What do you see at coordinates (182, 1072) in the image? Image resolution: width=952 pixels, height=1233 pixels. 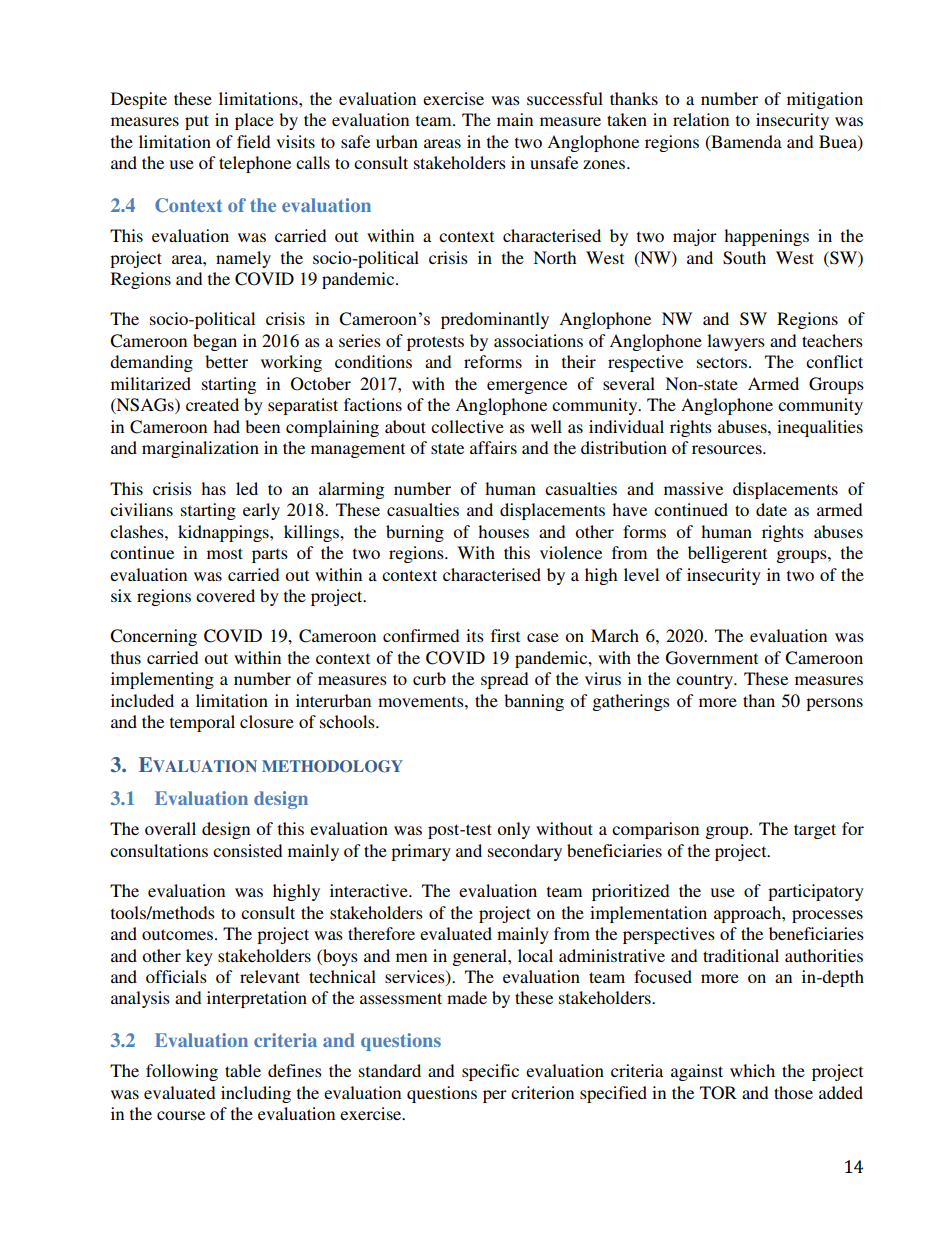 I see `following` at bounding box center [182, 1072].
